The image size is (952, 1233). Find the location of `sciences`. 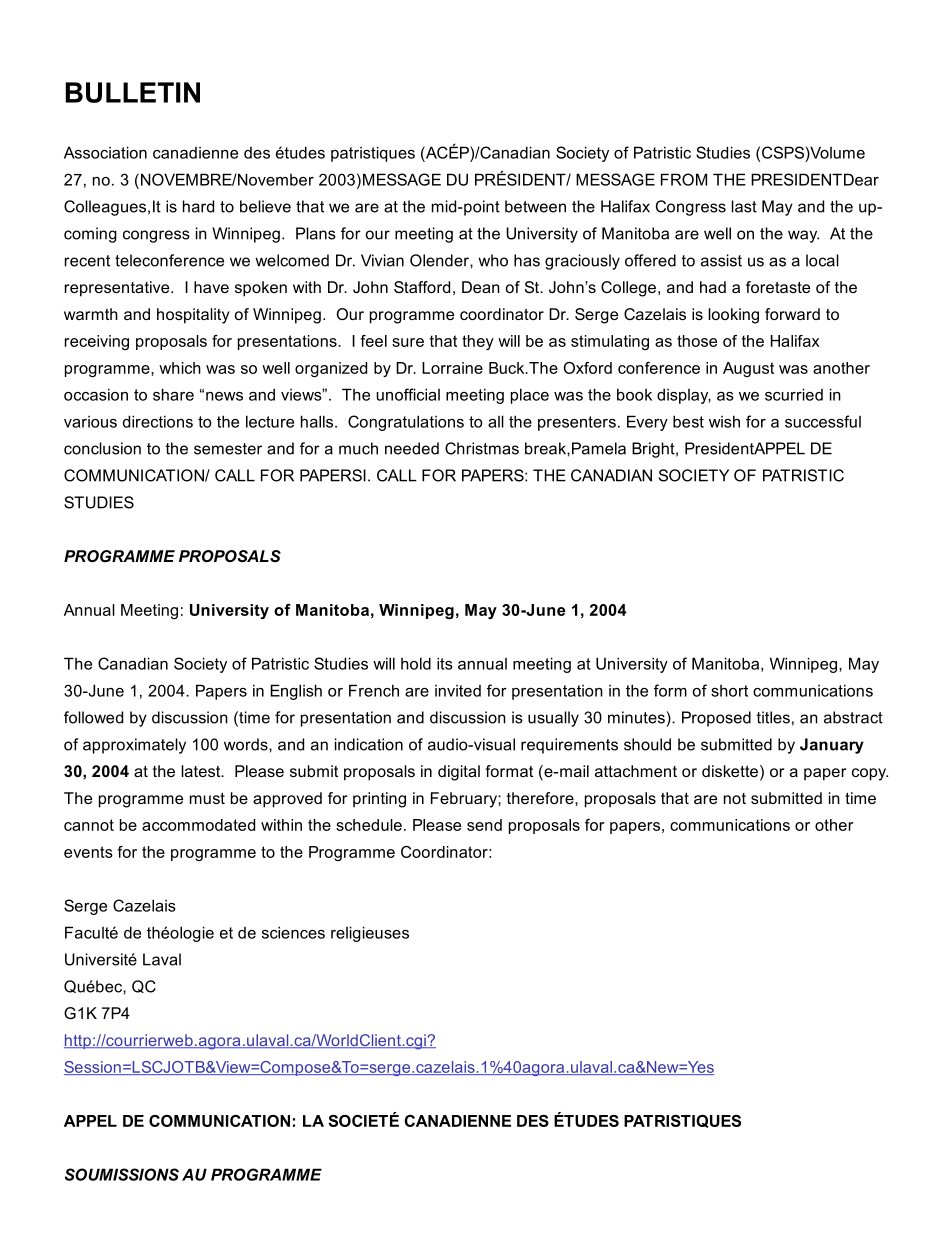

sciences is located at coordinates (293, 932).
